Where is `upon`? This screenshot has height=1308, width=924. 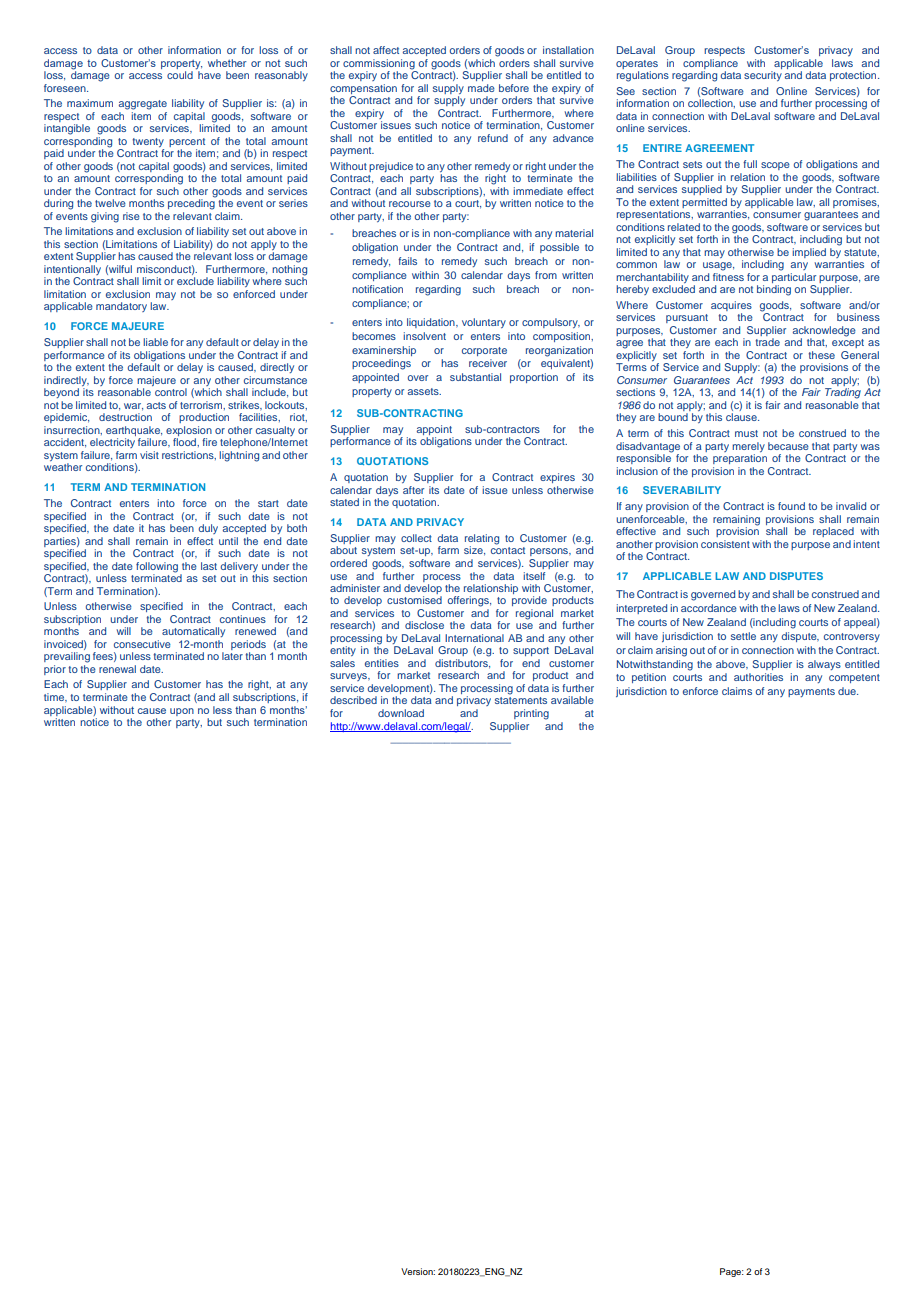
upon is located at coordinates (182, 712).
